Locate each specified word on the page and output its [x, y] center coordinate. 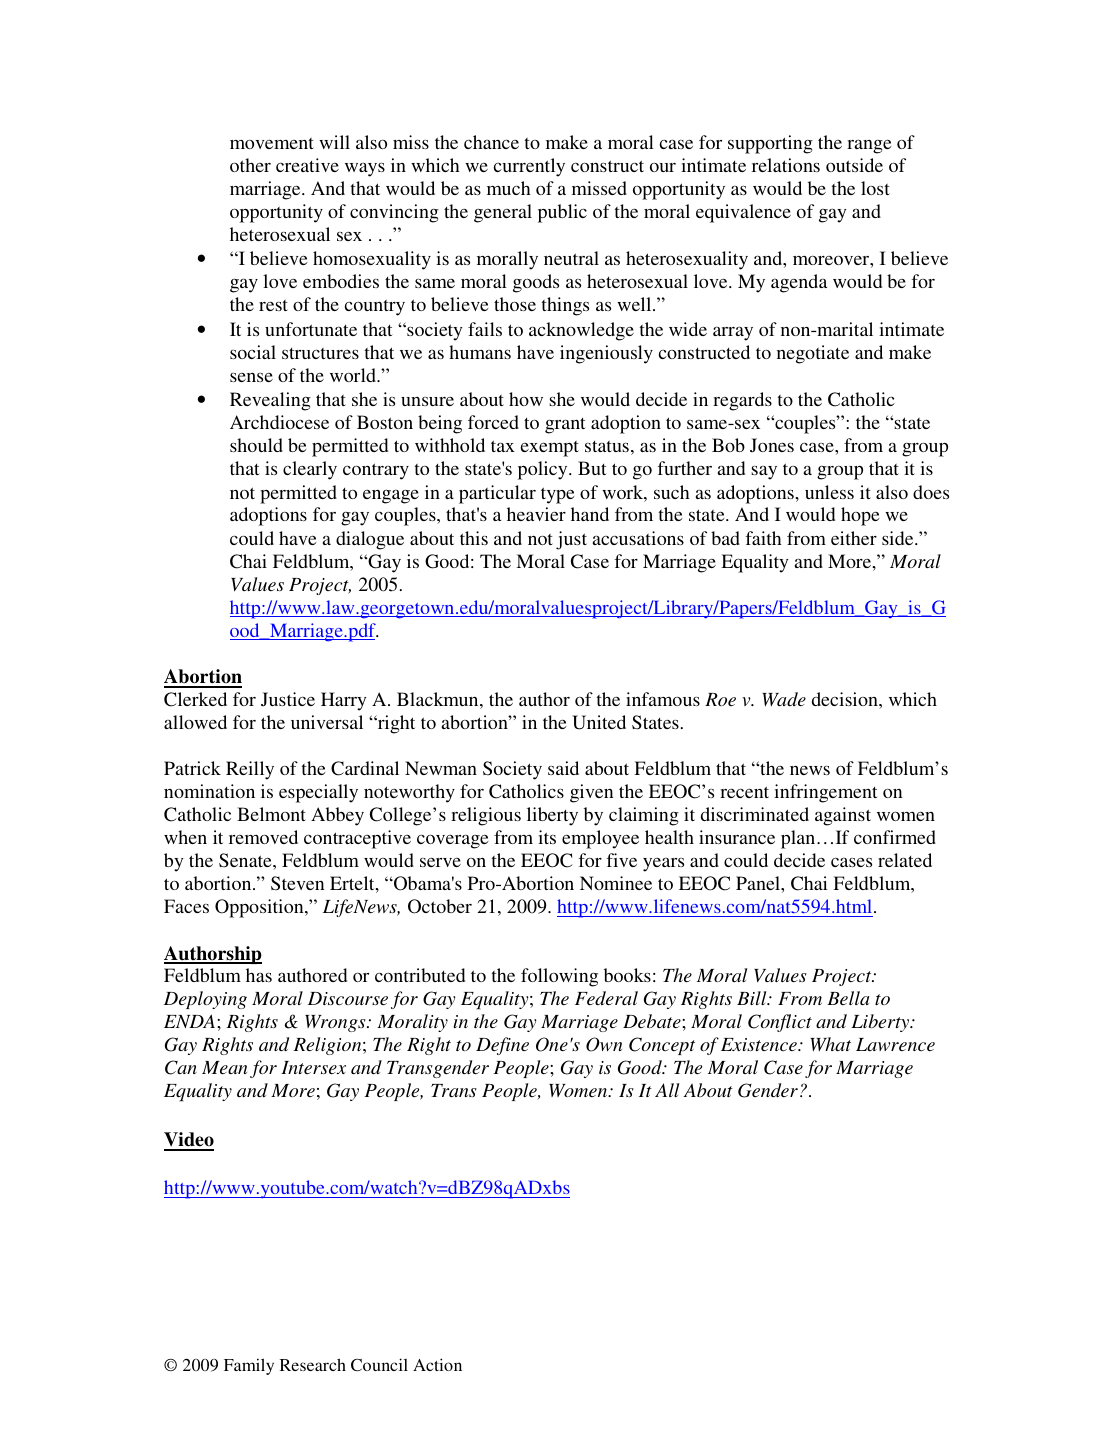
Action [437, 1364]
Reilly [250, 770]
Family [249, 1366]
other [250, 165]
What [830, 1044]
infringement [826, 793]
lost [875, 188]
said [563, 768]
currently [529, 167]
